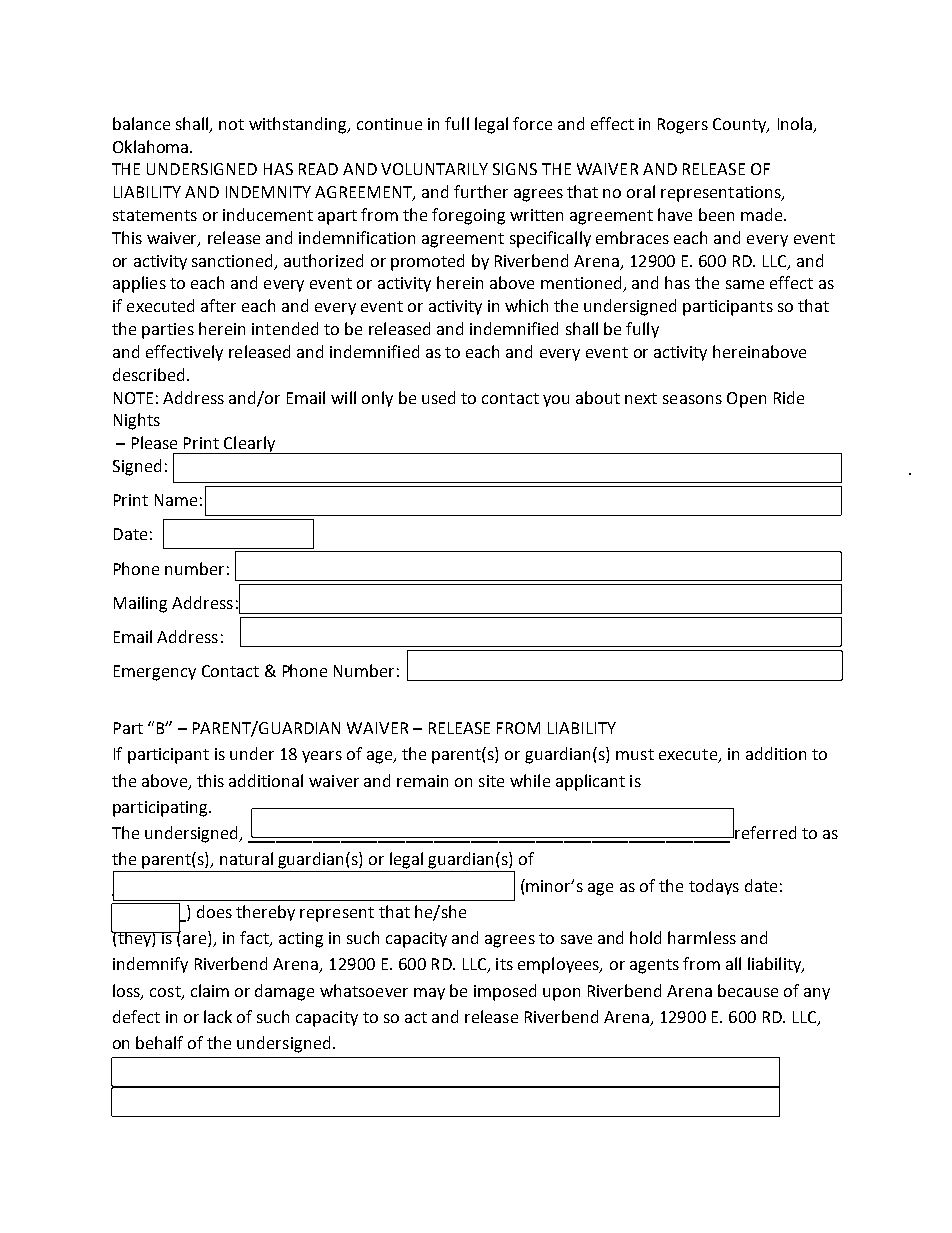 The height and width of the page is (1233, 952). I want to click on used, so click(438, 397).
